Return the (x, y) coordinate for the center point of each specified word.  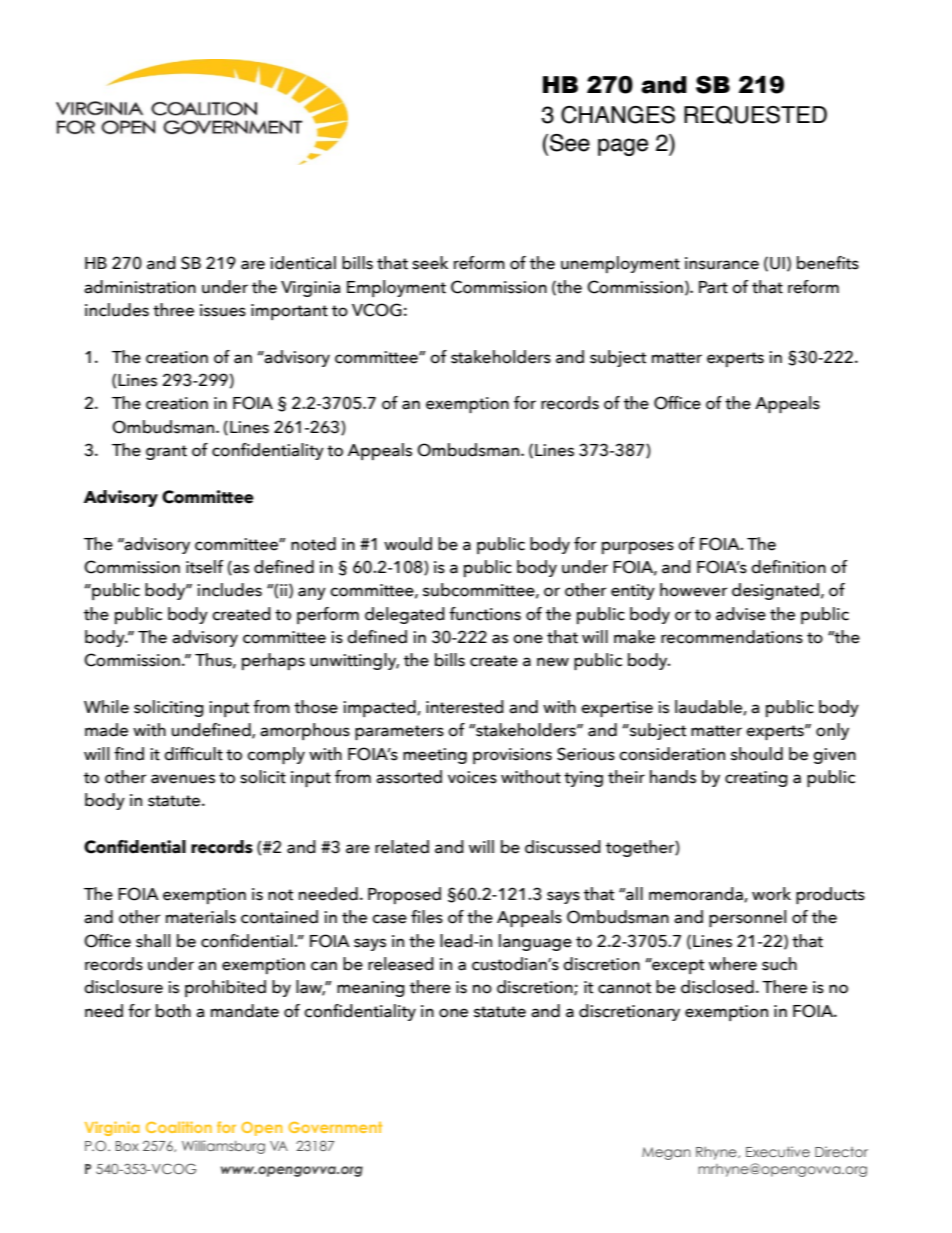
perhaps (273, 661)
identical (303, 263)
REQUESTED (755, 115)
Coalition (179, 1127)
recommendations (732, 637)
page (623, 147)
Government (335, 1127)
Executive (778, 1151)
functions (485, 614)
